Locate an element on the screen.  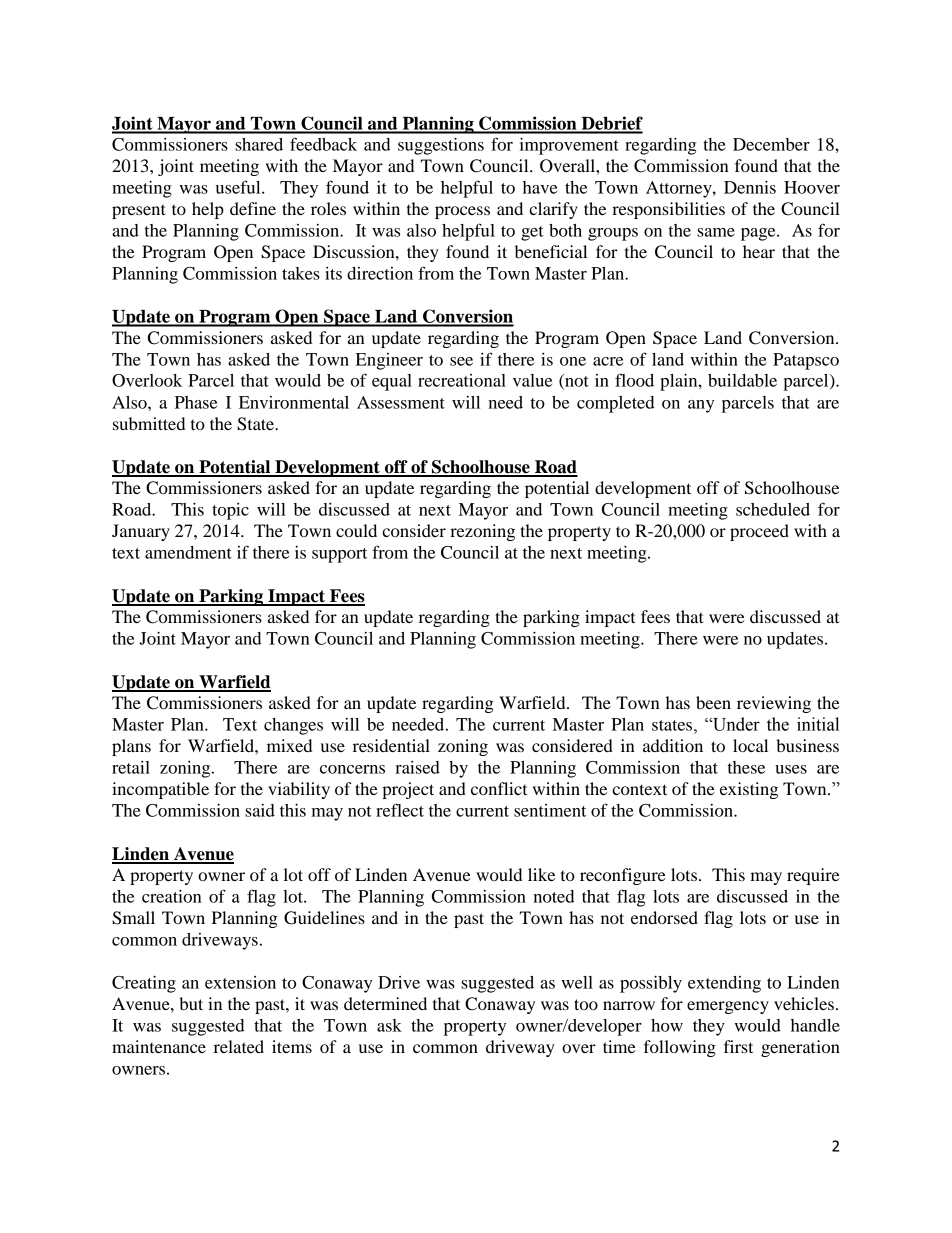
existing is located at coordinates (749, 790).
